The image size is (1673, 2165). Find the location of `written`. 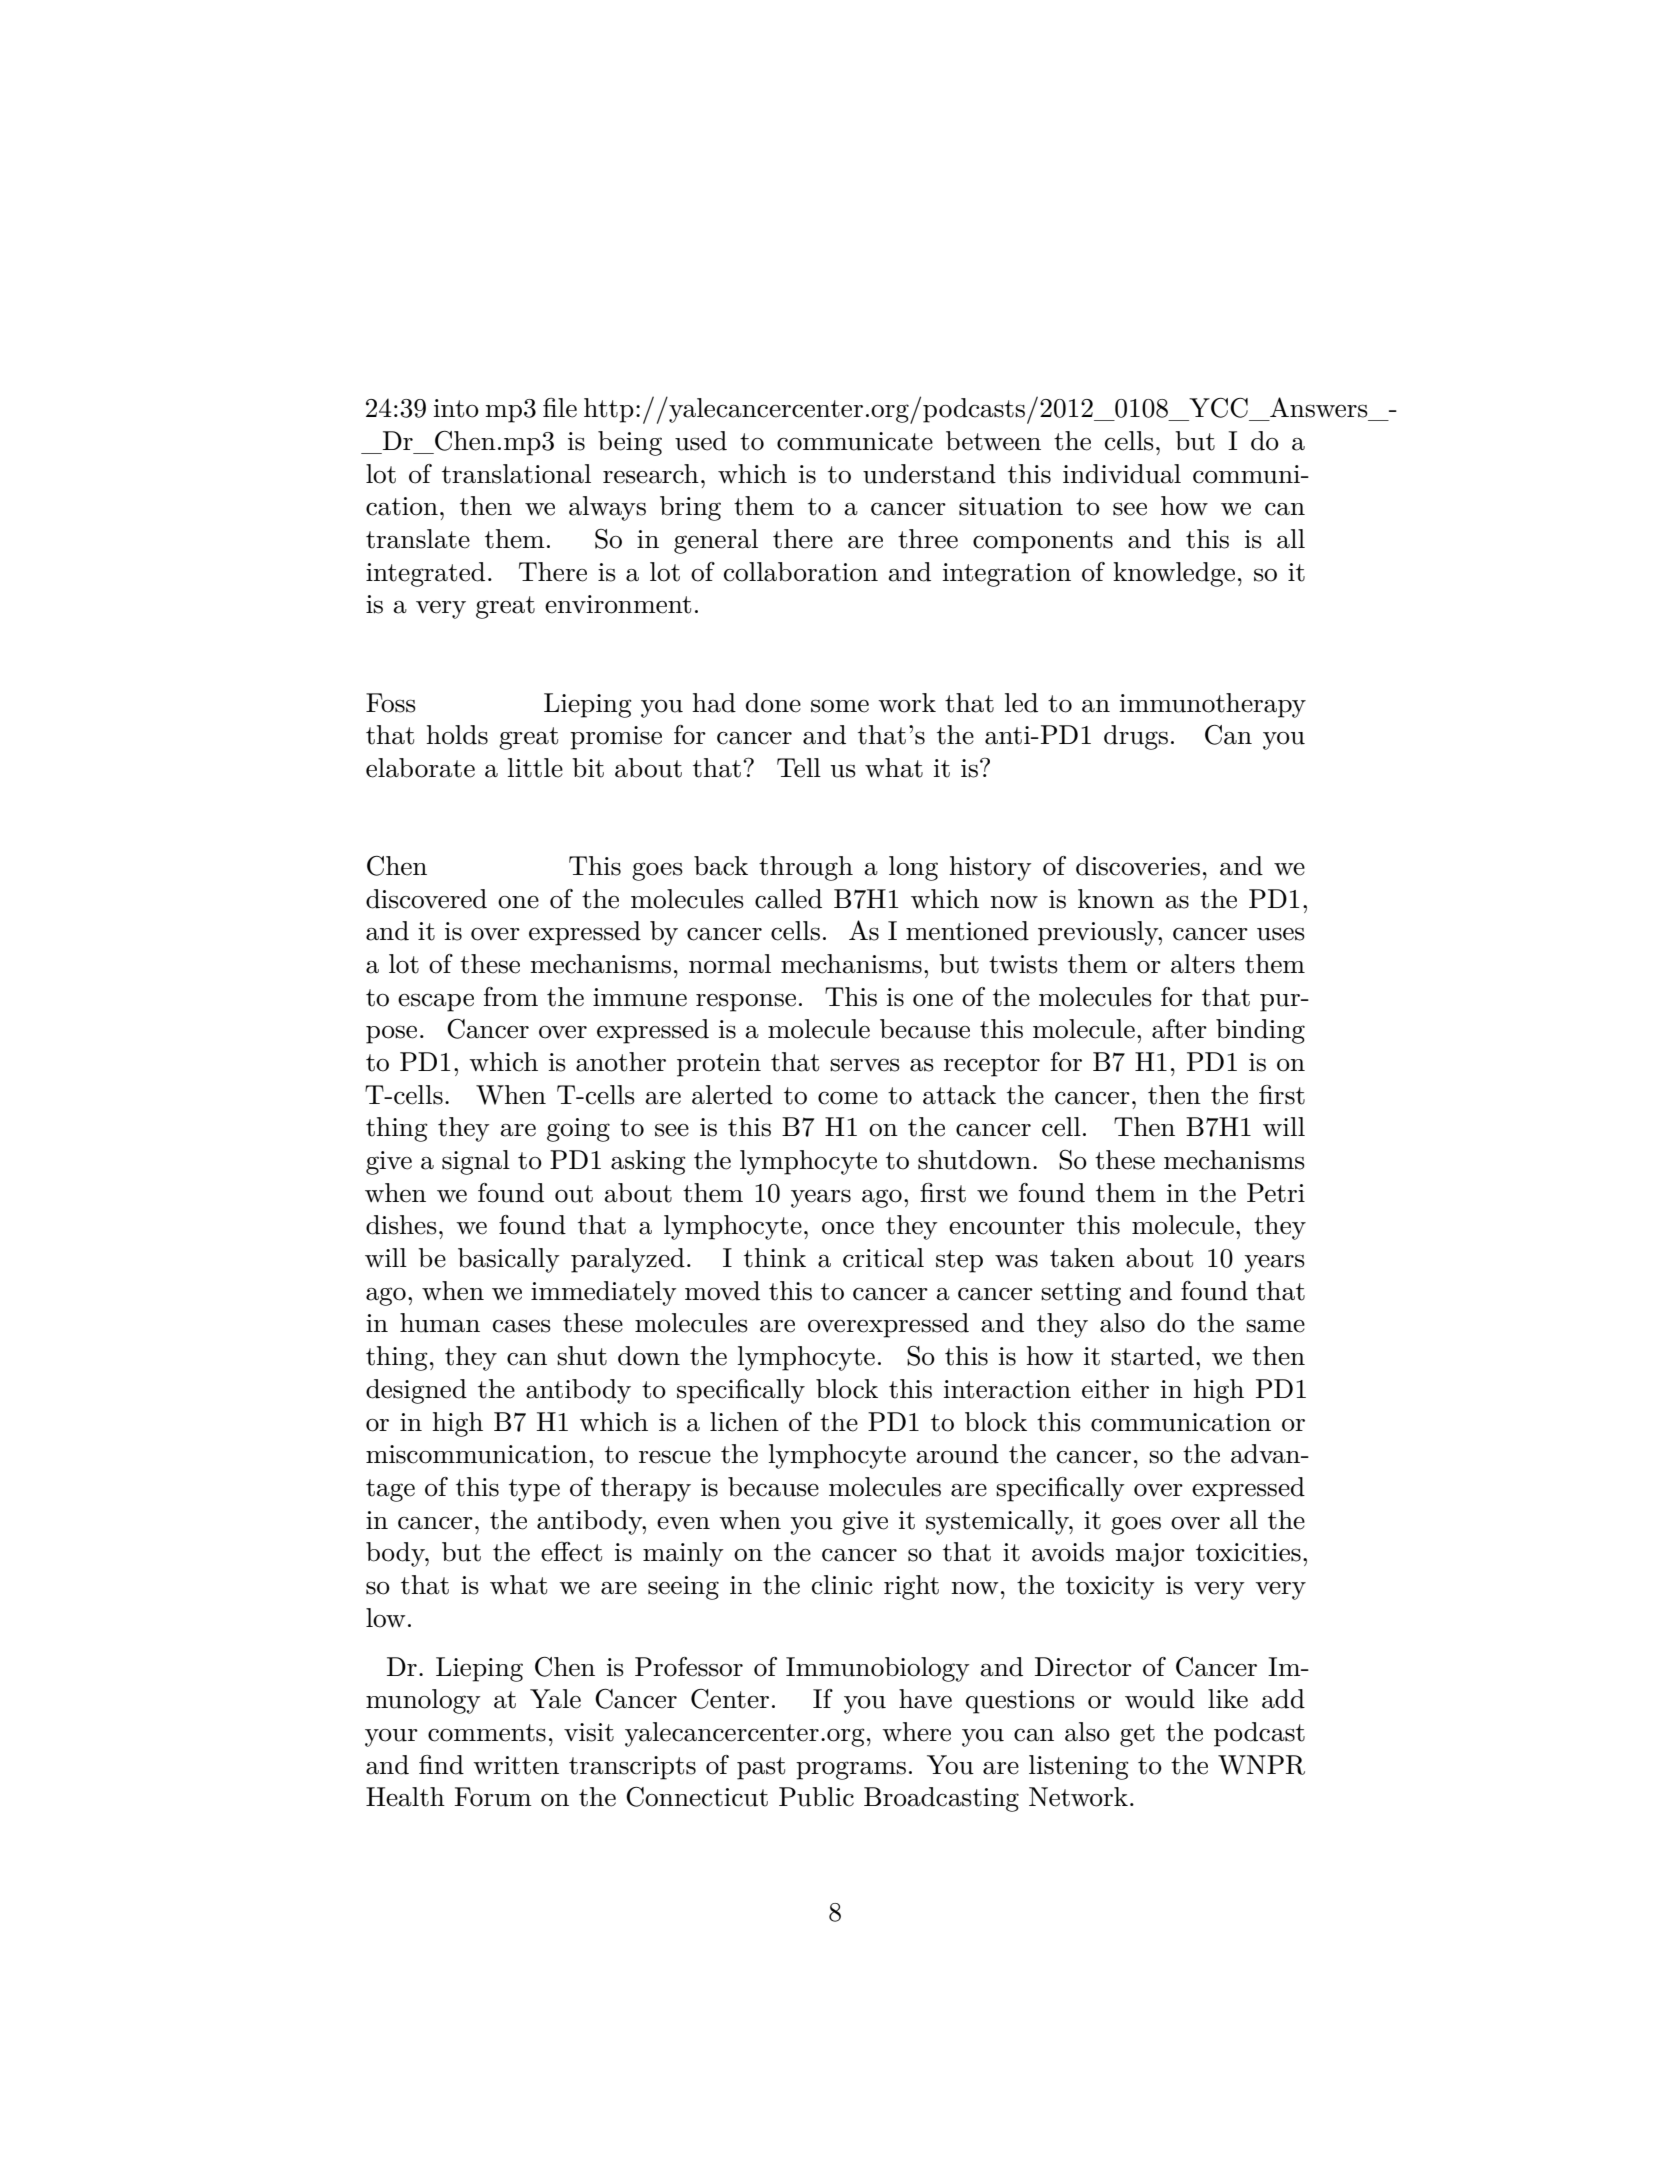

written is located at coordinates (516, 1765).
